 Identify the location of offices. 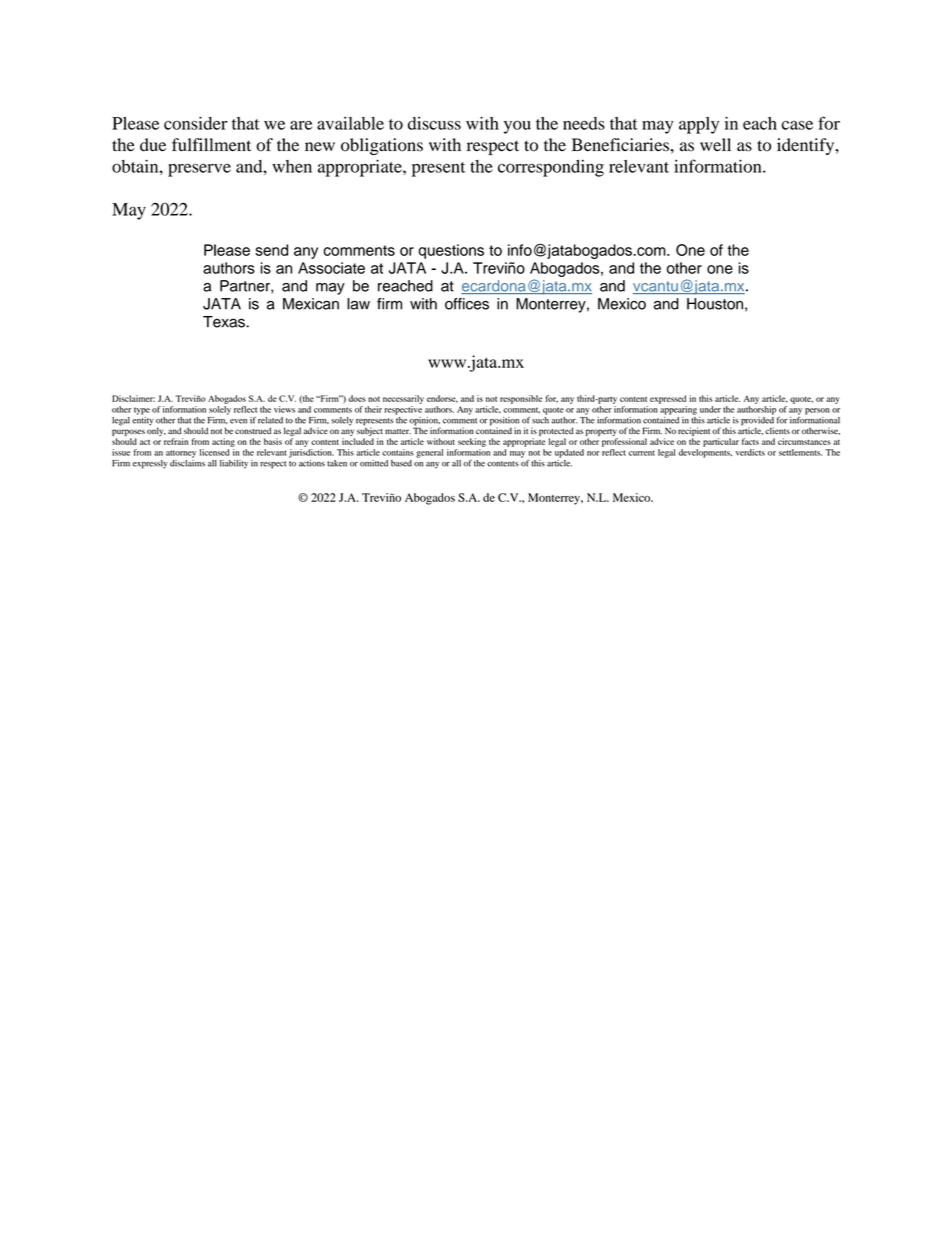
(467, 304).
